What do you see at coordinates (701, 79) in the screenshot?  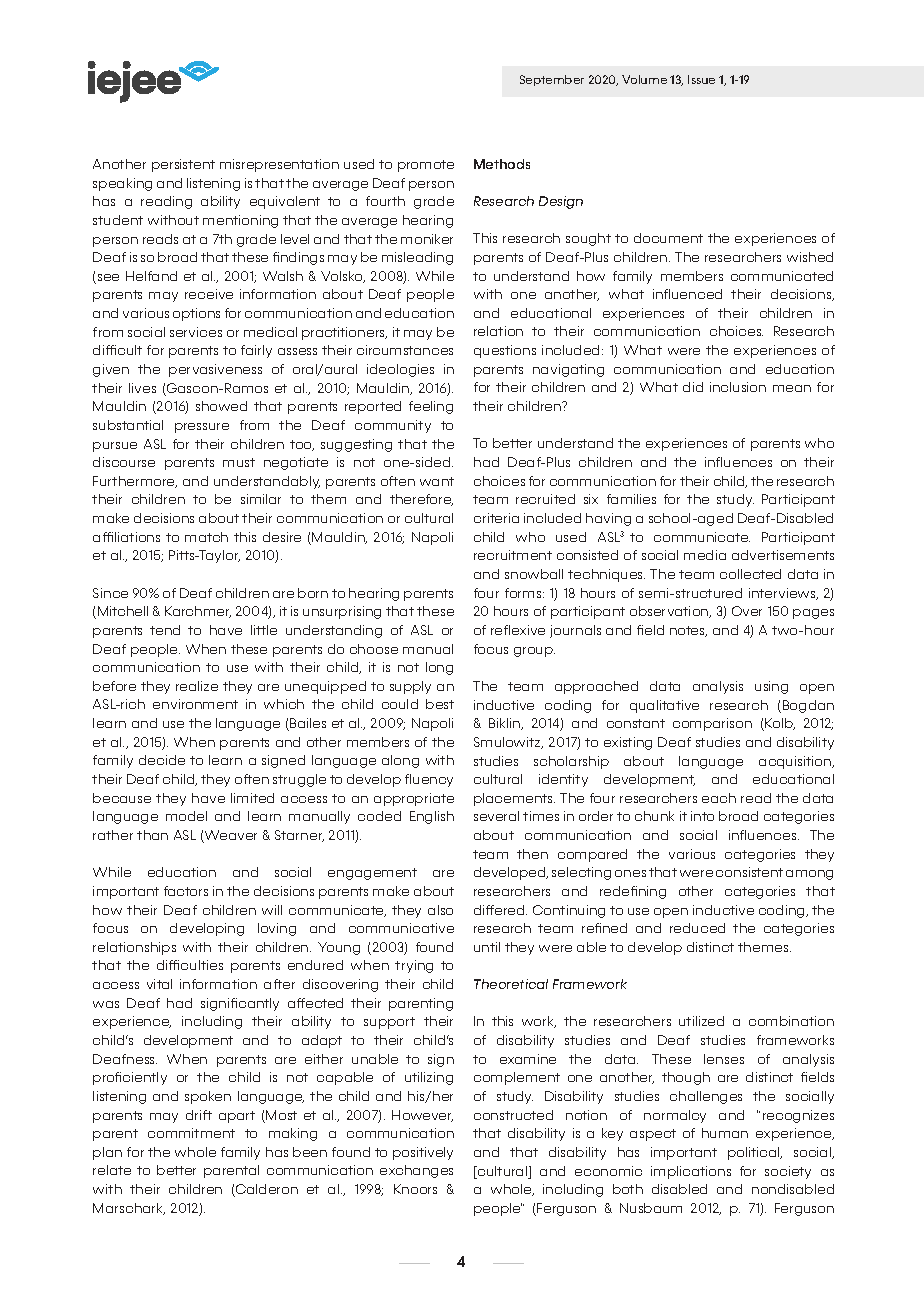 I see `Issue` at bounding box center [701, 79].
